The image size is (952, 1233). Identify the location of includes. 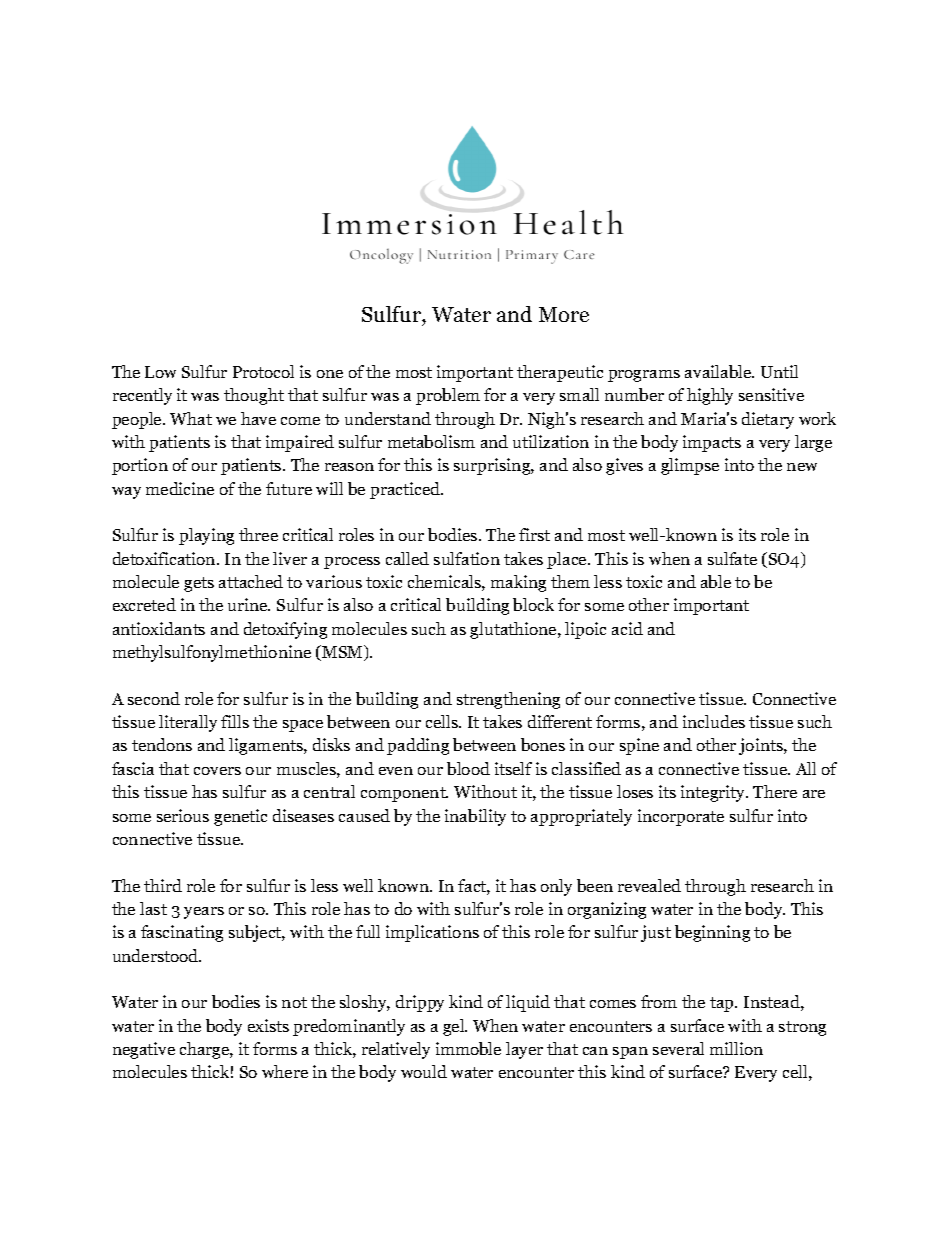
(714, 721).
